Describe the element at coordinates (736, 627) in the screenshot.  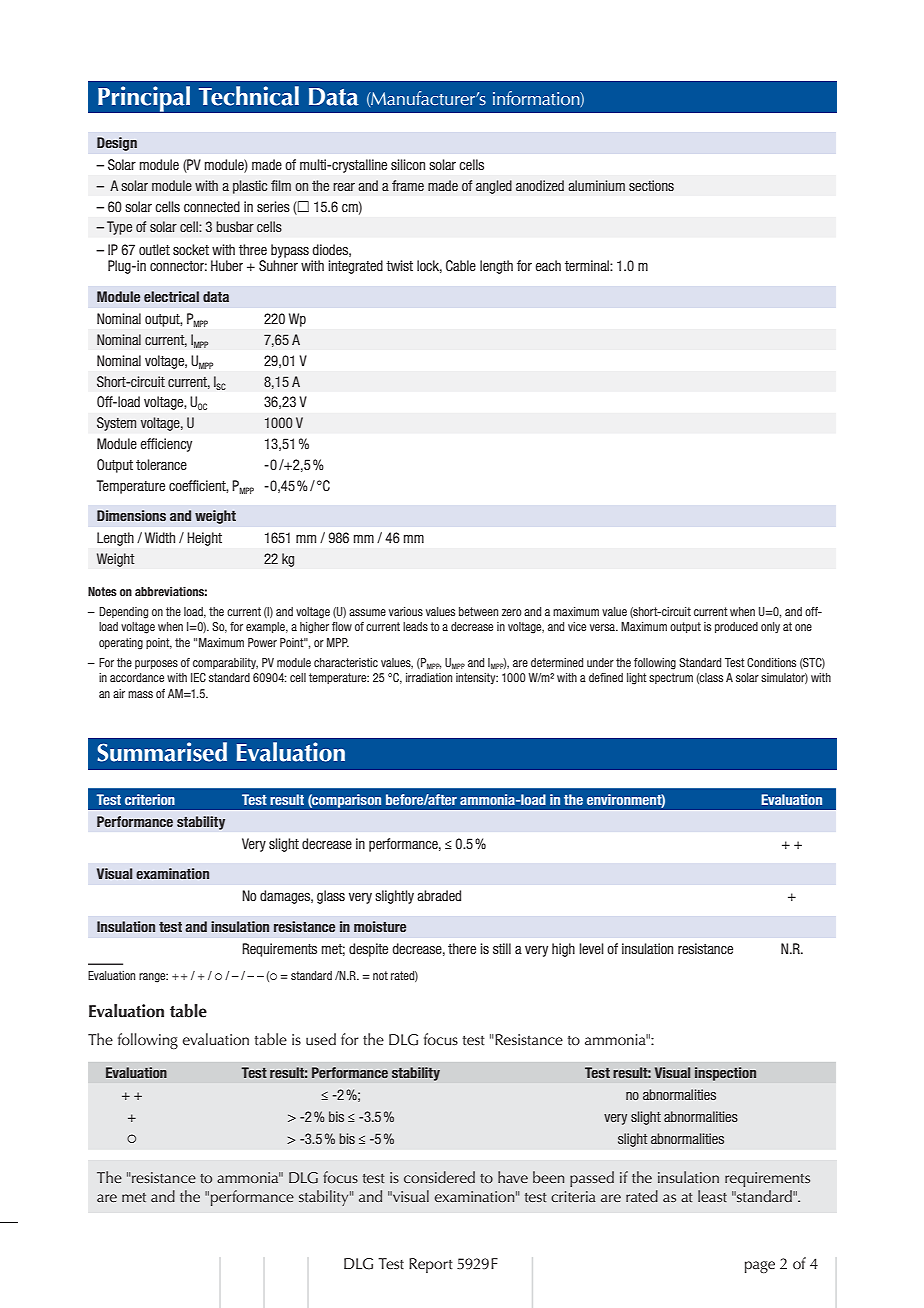
I see `produced` at that location.
